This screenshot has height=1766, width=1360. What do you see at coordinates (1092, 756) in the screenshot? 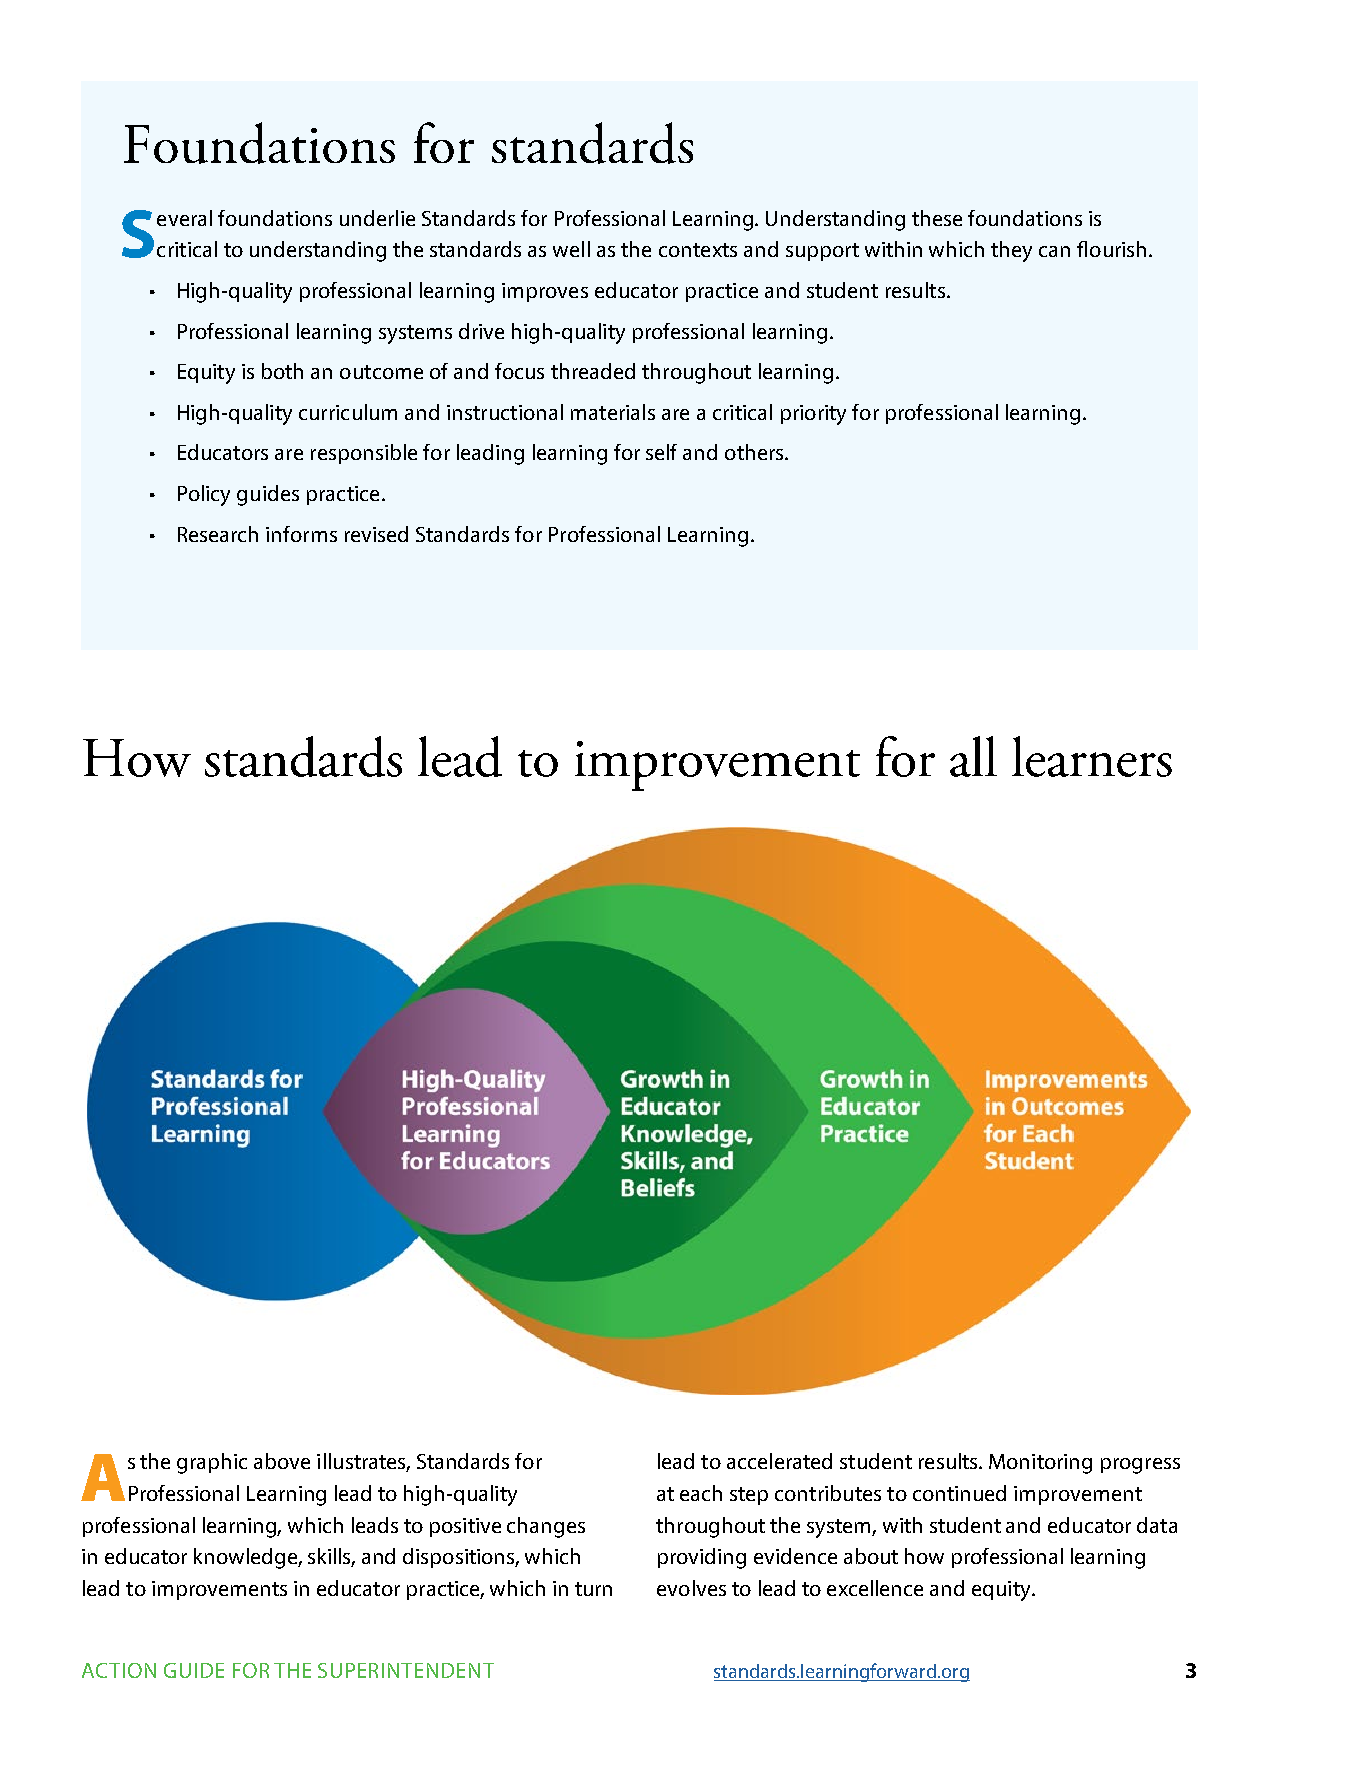
I see `learners` at bounding box center [1092, 756].
